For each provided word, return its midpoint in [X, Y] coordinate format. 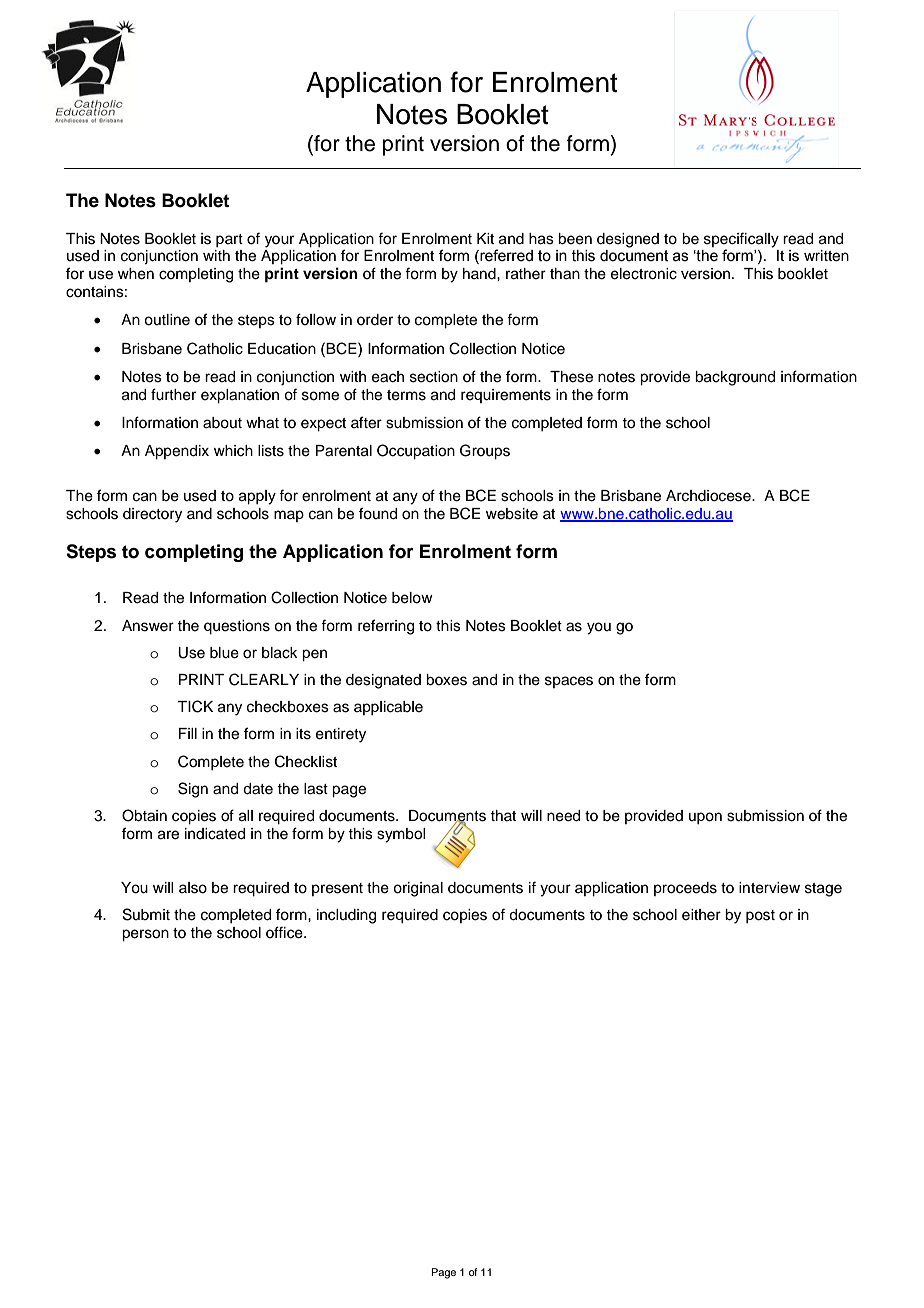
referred [505, 256]
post [760, 916]
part [229, 240]
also [193, 888]
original [418, 889]
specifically [741, 240]
